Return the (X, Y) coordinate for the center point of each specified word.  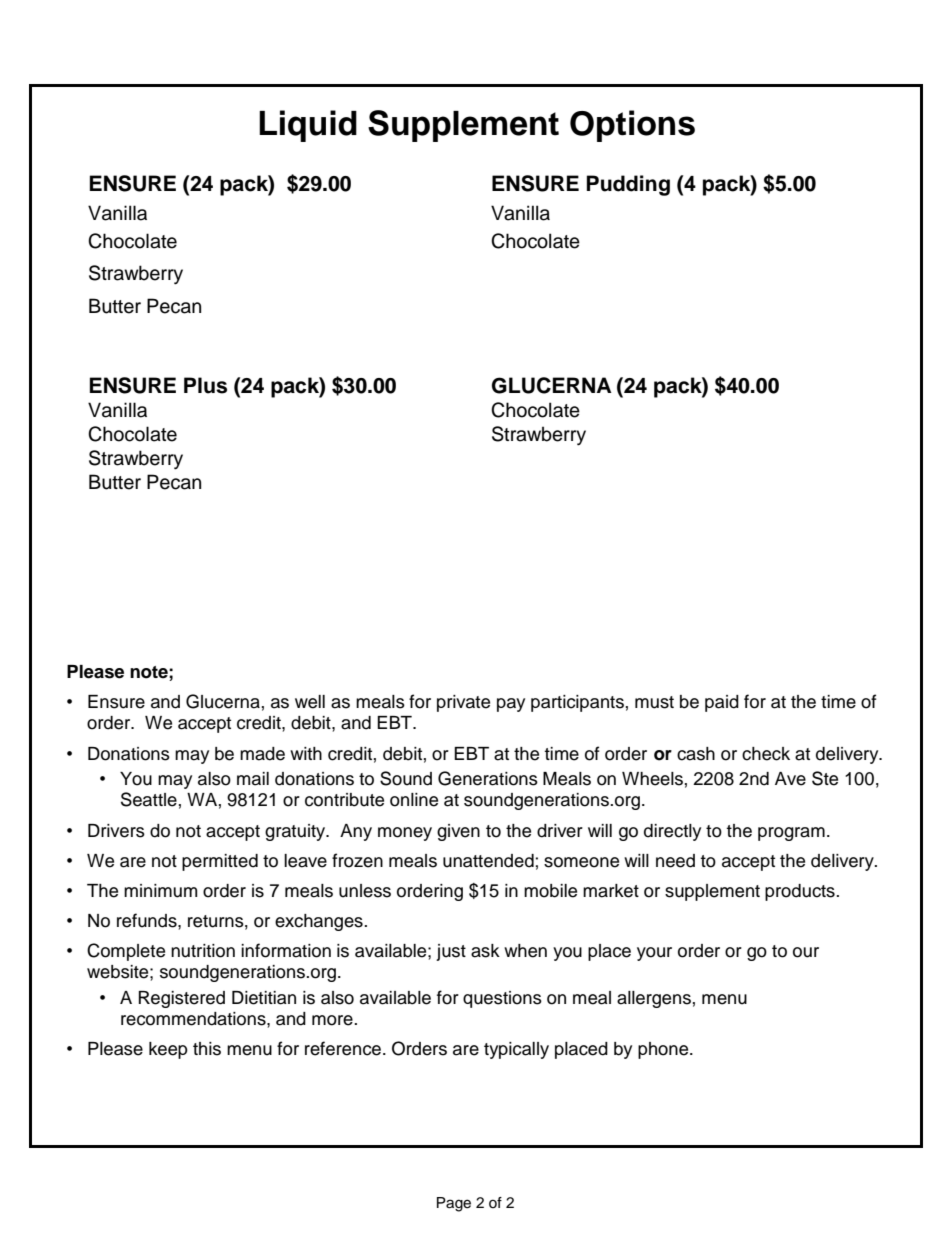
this (207, 1049)
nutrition (203, 951)
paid (722, 703)
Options (632, 126)
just (451, 952)
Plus (205, 385)
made (262, 754)
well (310, 702)
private (463, 703)
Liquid (308, 126)
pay (511, 705)
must (654, 702)
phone (664, 1050)
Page (454, 1204)
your (654, 954)
